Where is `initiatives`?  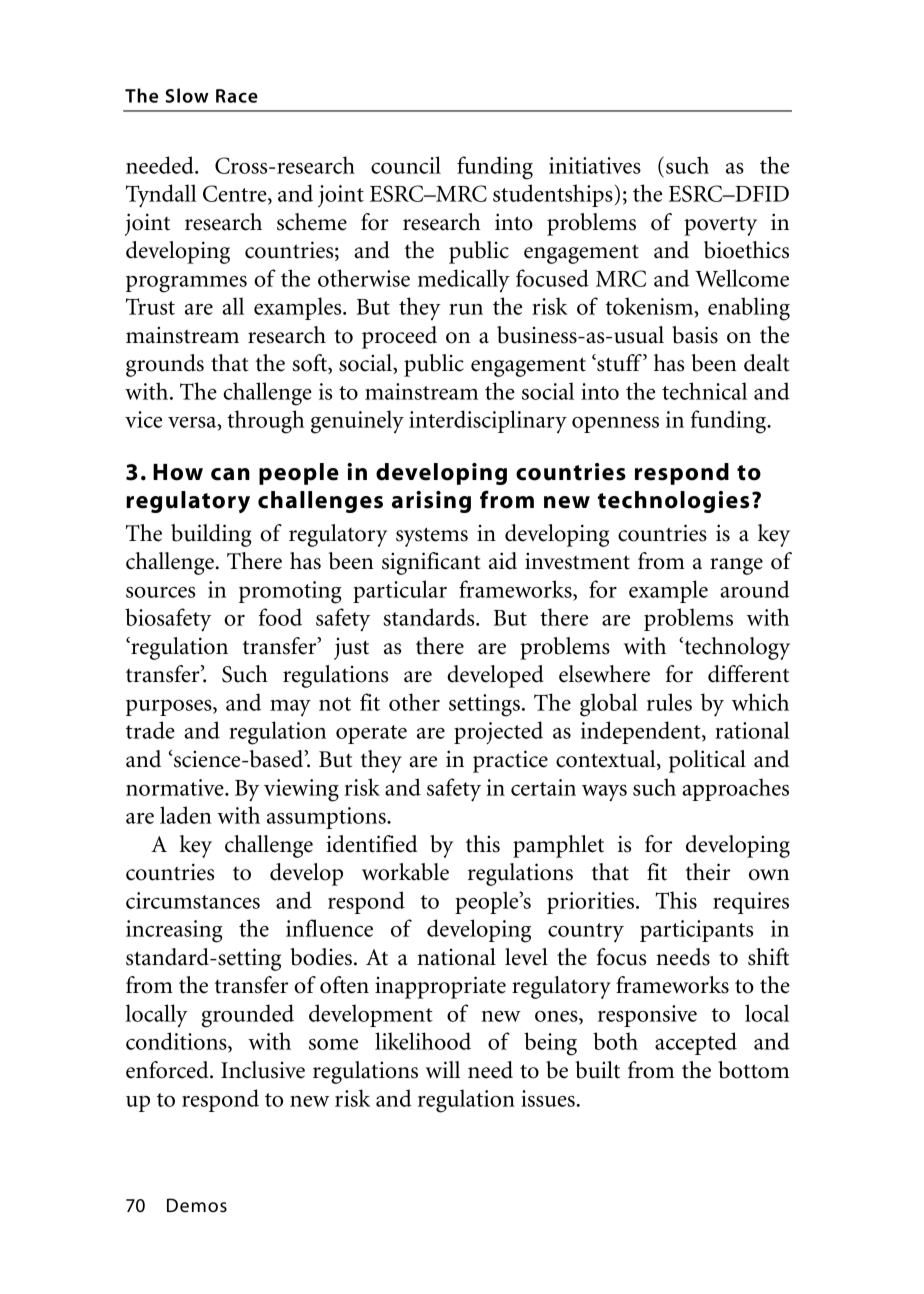
initiatives is located at coordinates (595, 165).
